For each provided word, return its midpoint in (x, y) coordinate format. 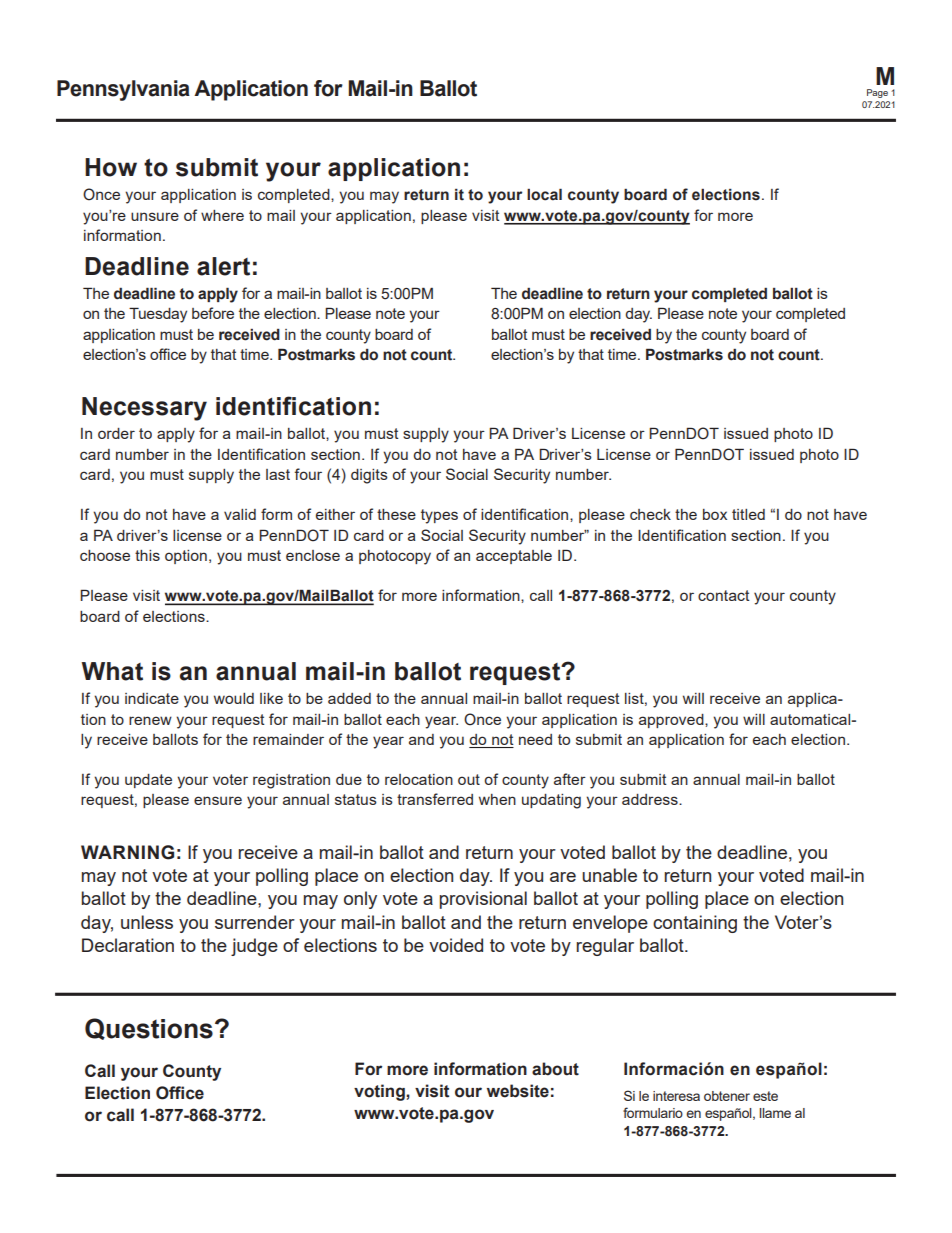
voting (380, 1092)
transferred (435, 799)
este (765, 1096)
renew (150, 720)
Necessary (144, 409)
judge (254, 947)
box (715, 514)
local (544, 194)
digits (369, 476)
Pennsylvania (123, 90)
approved (672, 721)
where (222, 215)
